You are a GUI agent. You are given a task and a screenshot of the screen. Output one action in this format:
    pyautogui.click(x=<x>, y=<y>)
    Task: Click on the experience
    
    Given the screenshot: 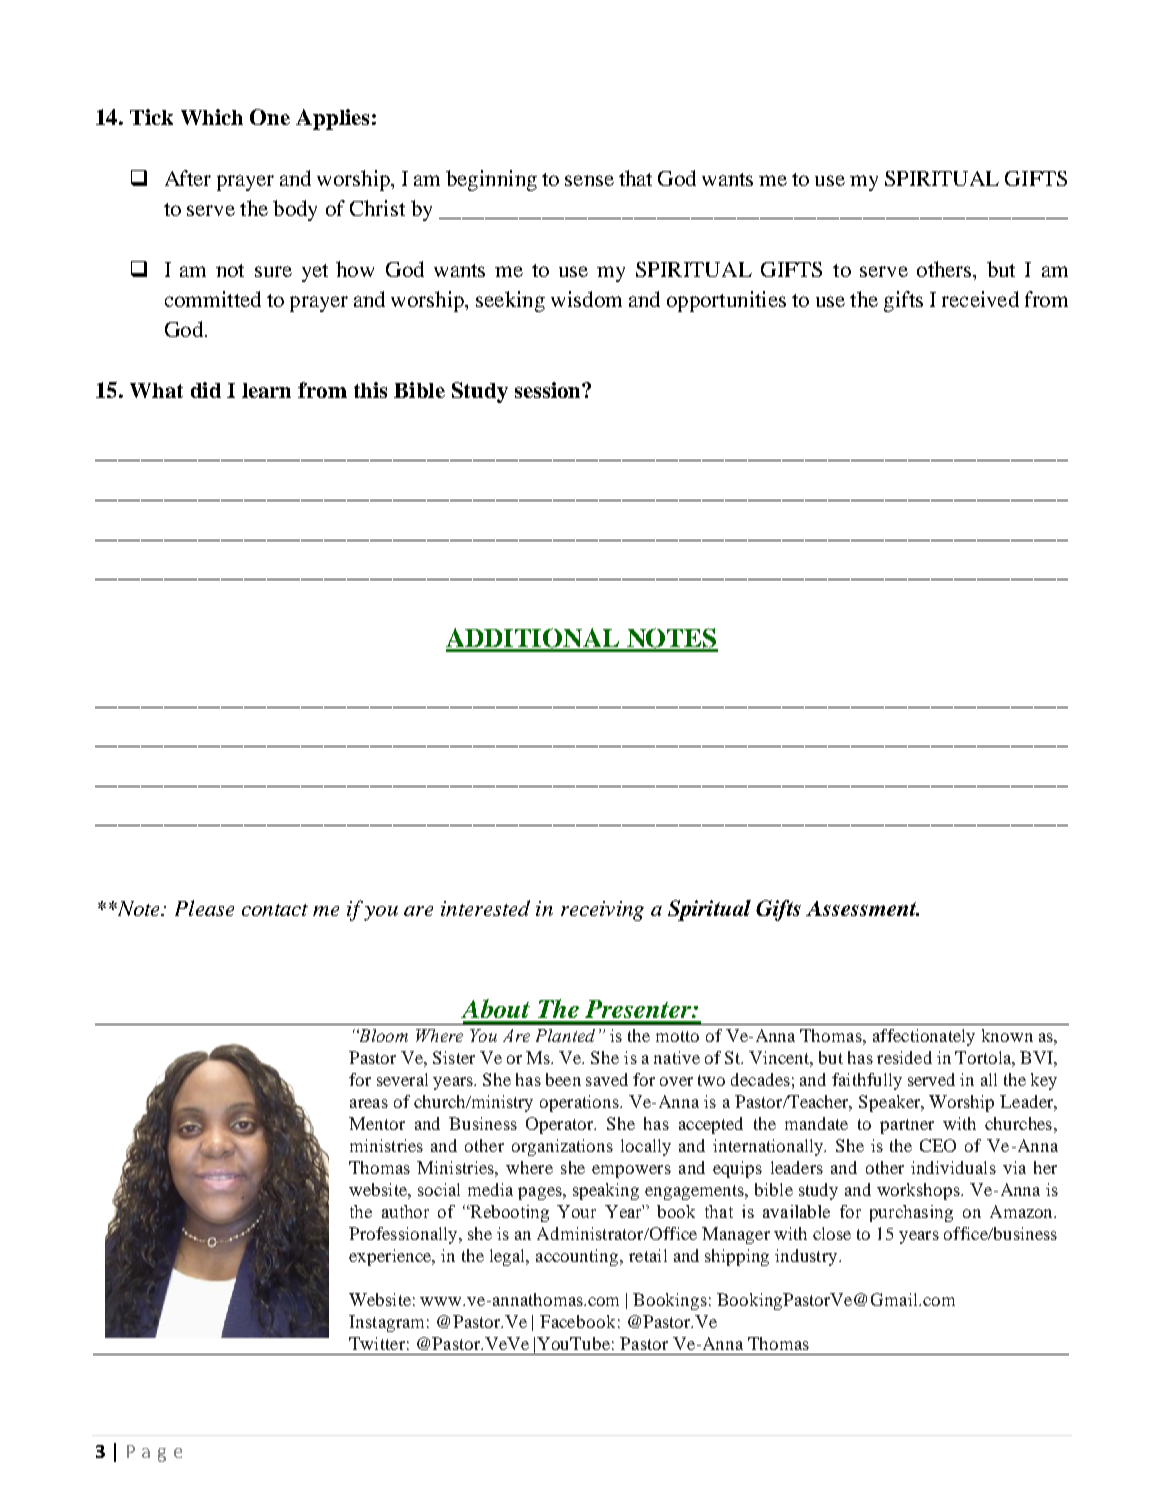 What is the action you would take?
    pyautogui.click(x=391, y=1257)
